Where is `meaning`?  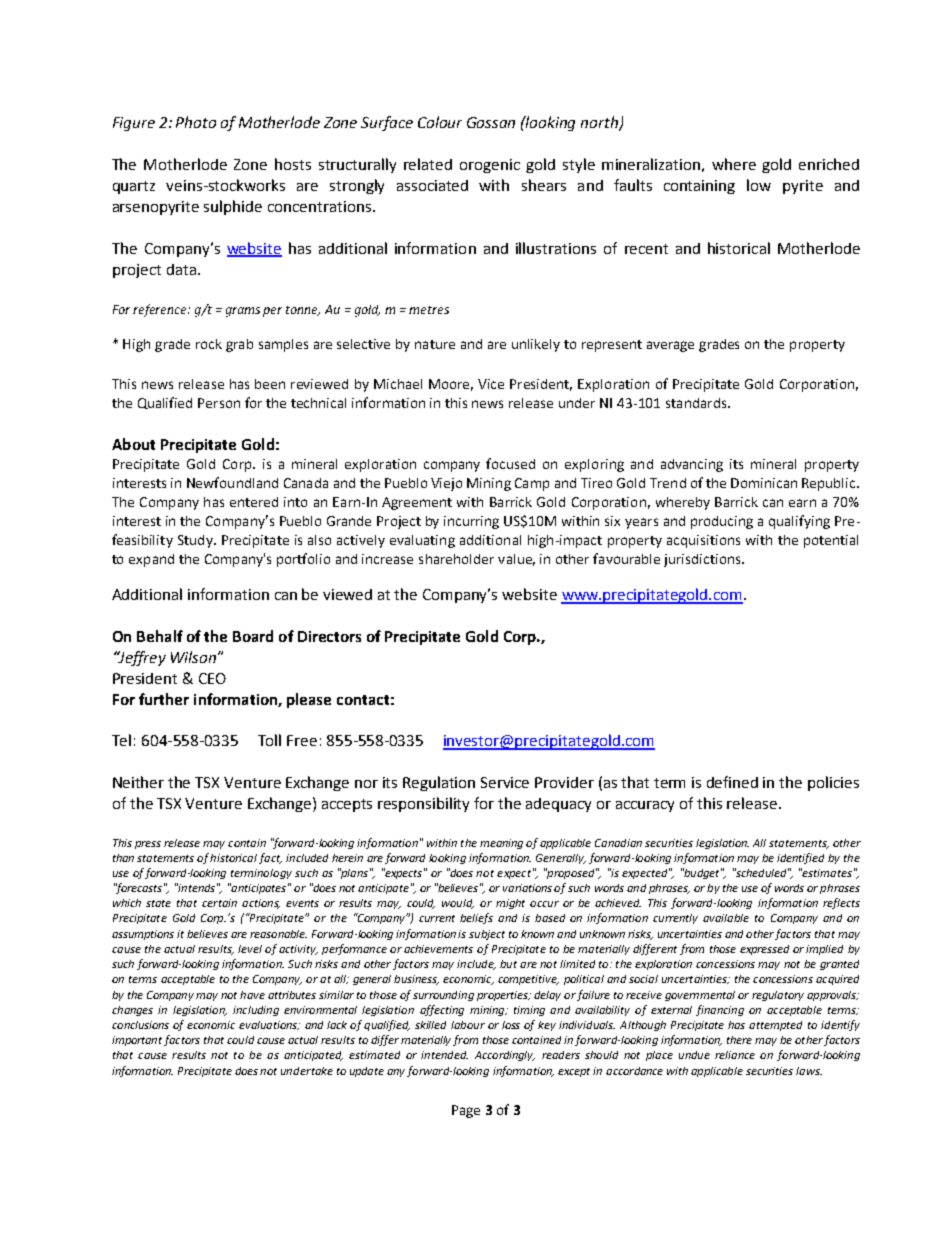 meaning is located at coordinates (501, 844).
